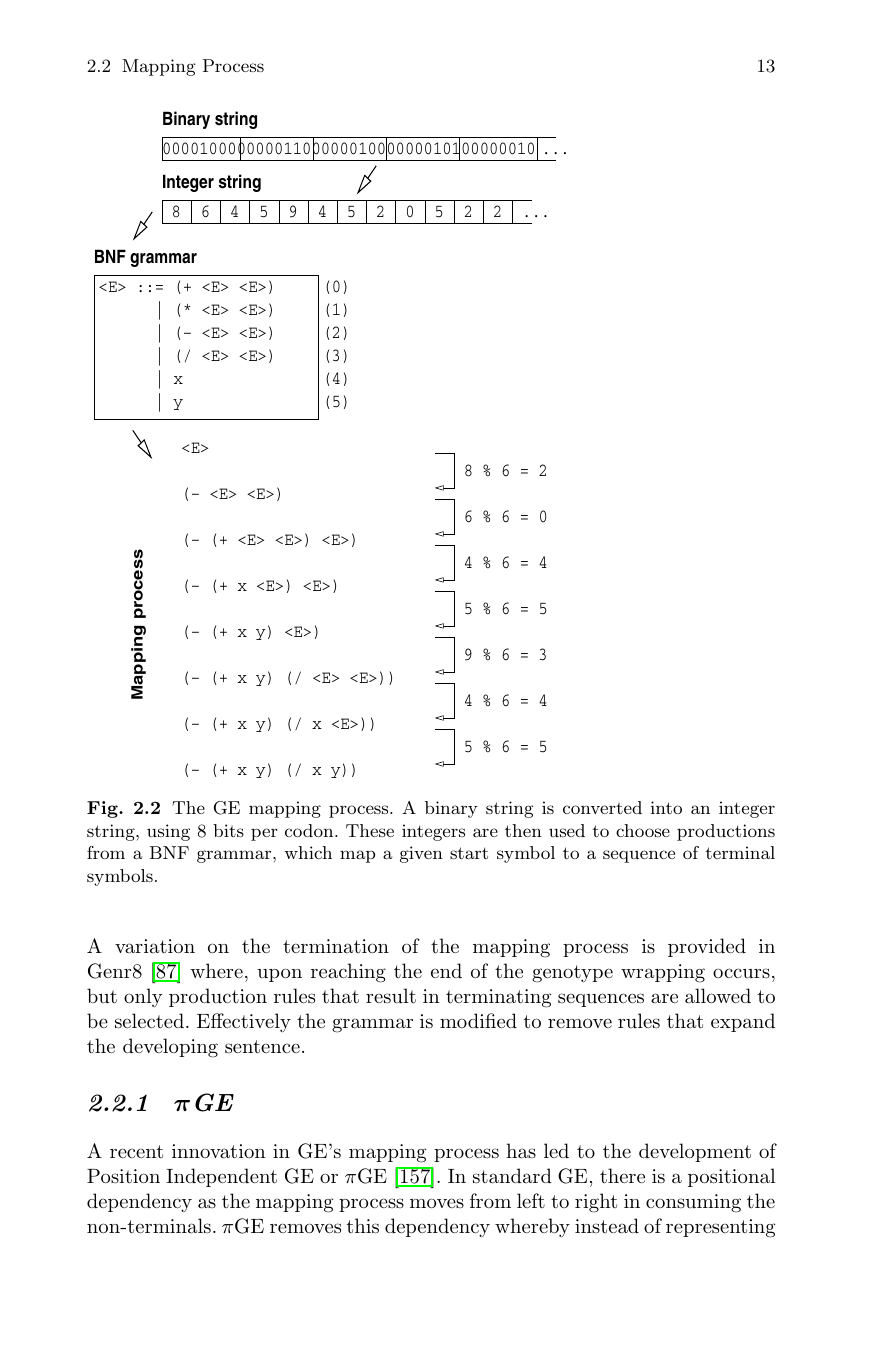 The image size is (893, 1372). I want to click on developing, so click(170, 1048).
